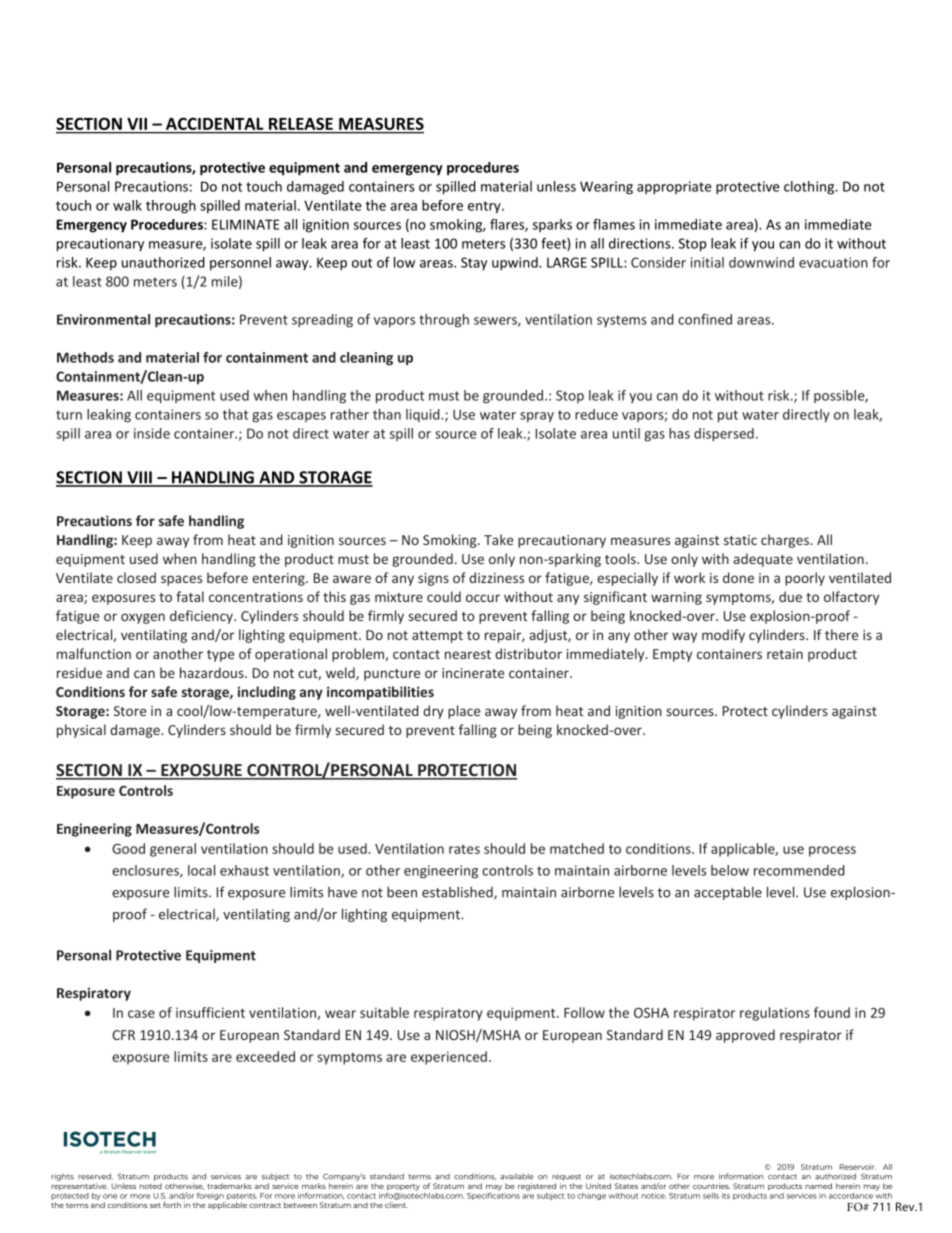 This page has height=1233, width=952. I want to click on retain, so click(785, 654).
